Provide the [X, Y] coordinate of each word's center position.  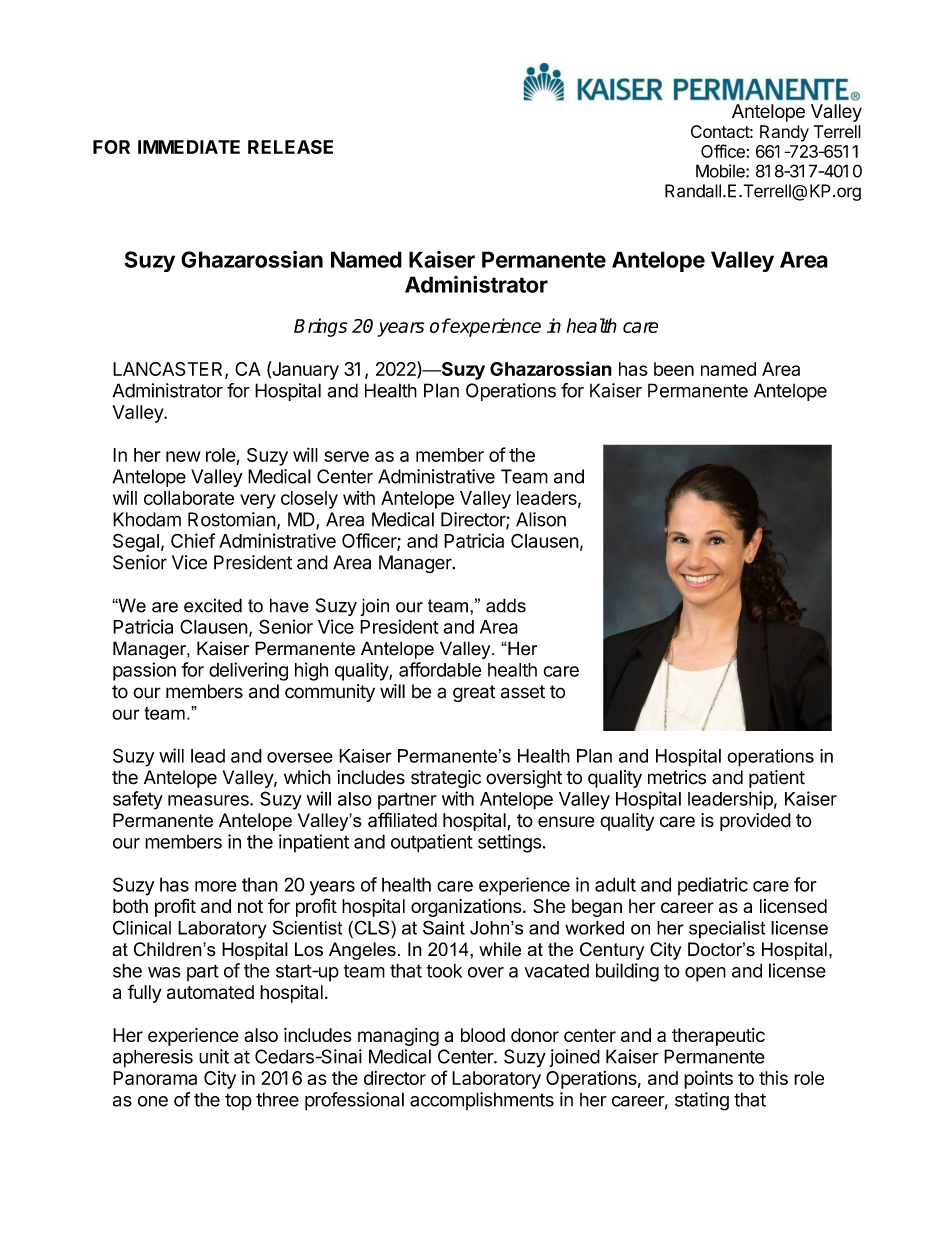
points [708, 1079]
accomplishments [482, 1101]
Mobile [721, 171]
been [674, 369]
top [238, 1101]
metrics [677, 777]
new [183, 456]
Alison [541, 519]
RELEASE [290, 147]
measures [209, 800]
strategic [446, 779]
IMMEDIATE [189, 147]
